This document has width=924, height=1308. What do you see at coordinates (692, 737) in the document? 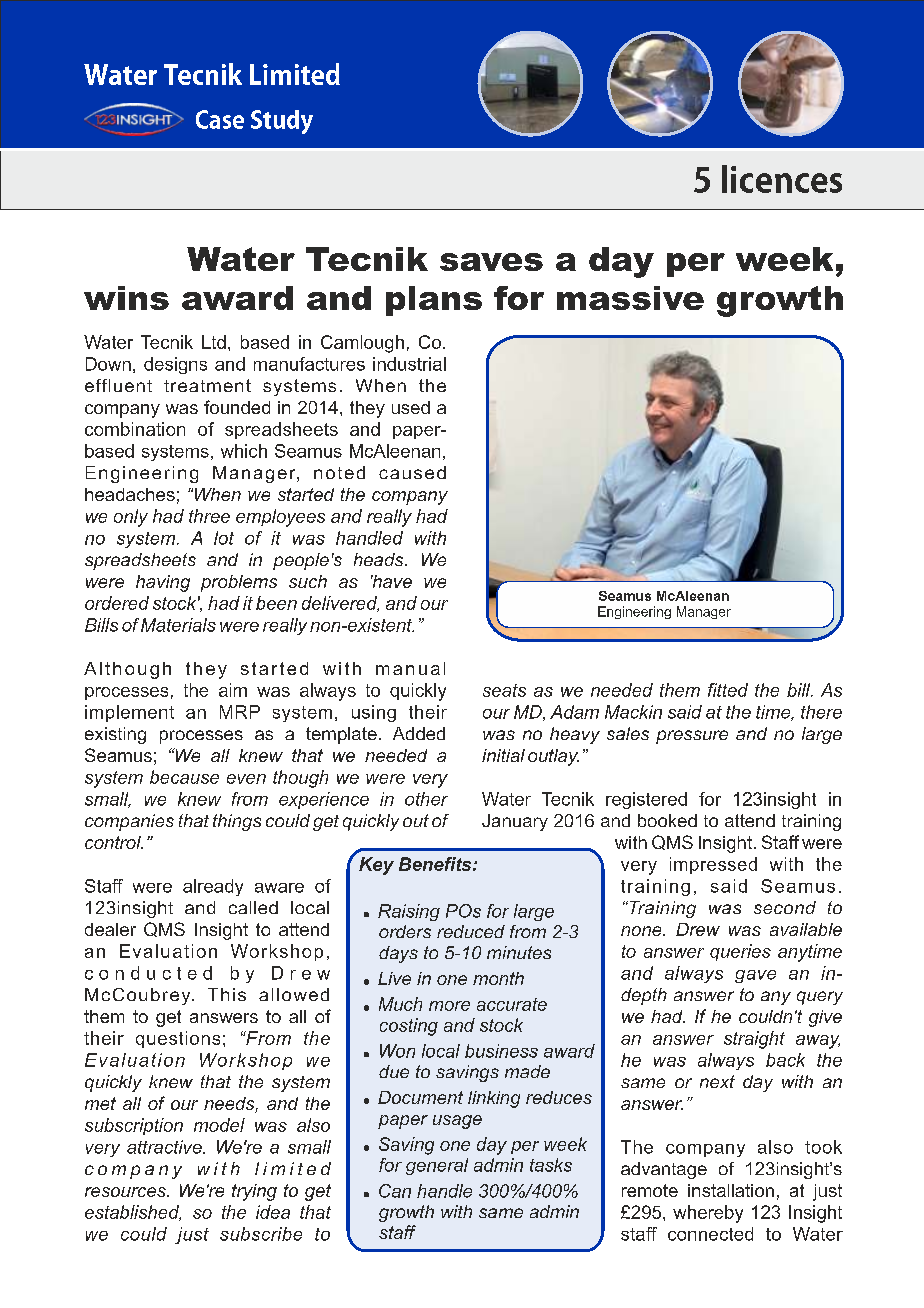
I see `pressure` at bounding box center [692, 737].
